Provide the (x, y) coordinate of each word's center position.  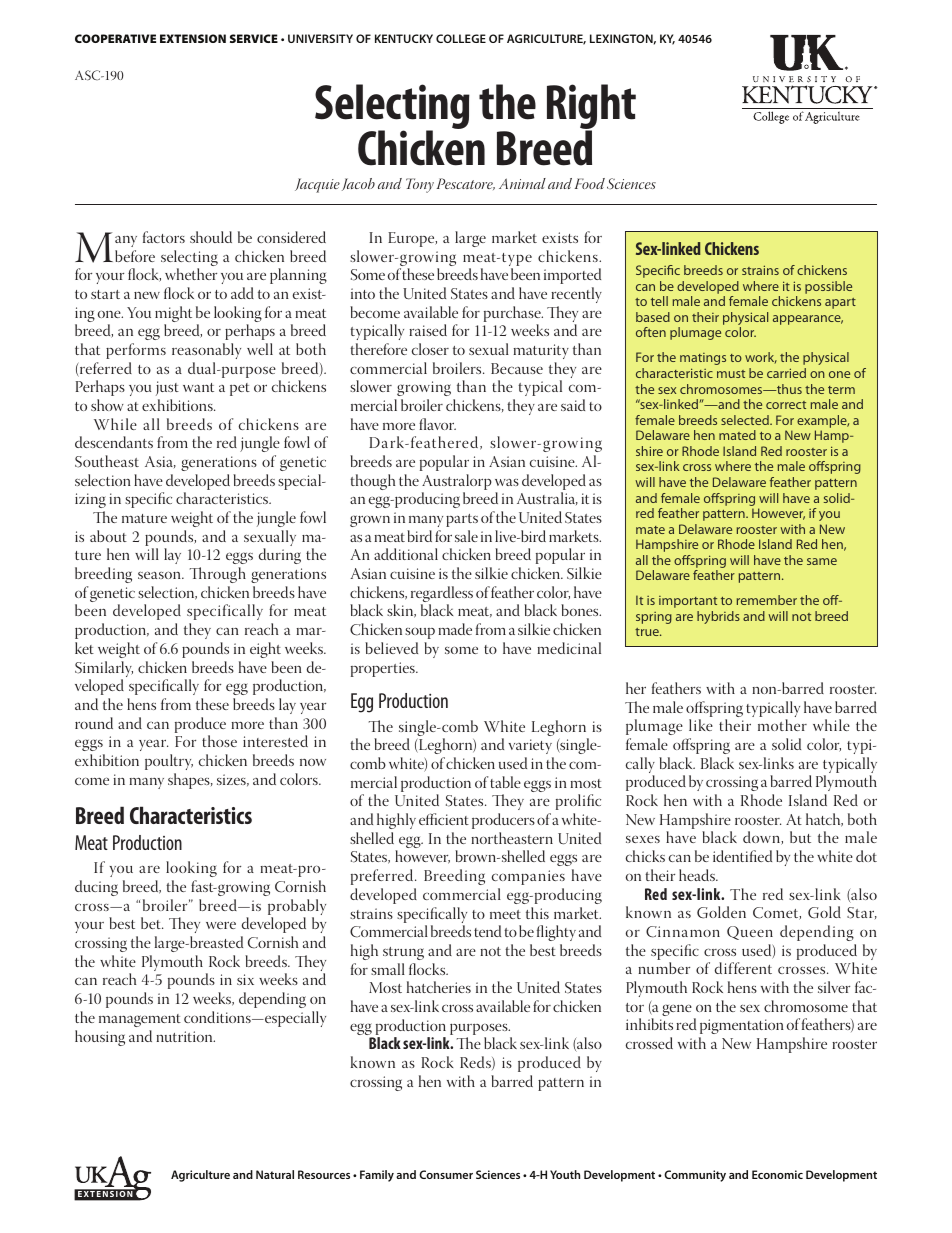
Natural (275, 1174)
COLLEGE (461, 38)
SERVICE (254, 38)
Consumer (446, 1174)
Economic (777, 1174)
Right (591, 108)
